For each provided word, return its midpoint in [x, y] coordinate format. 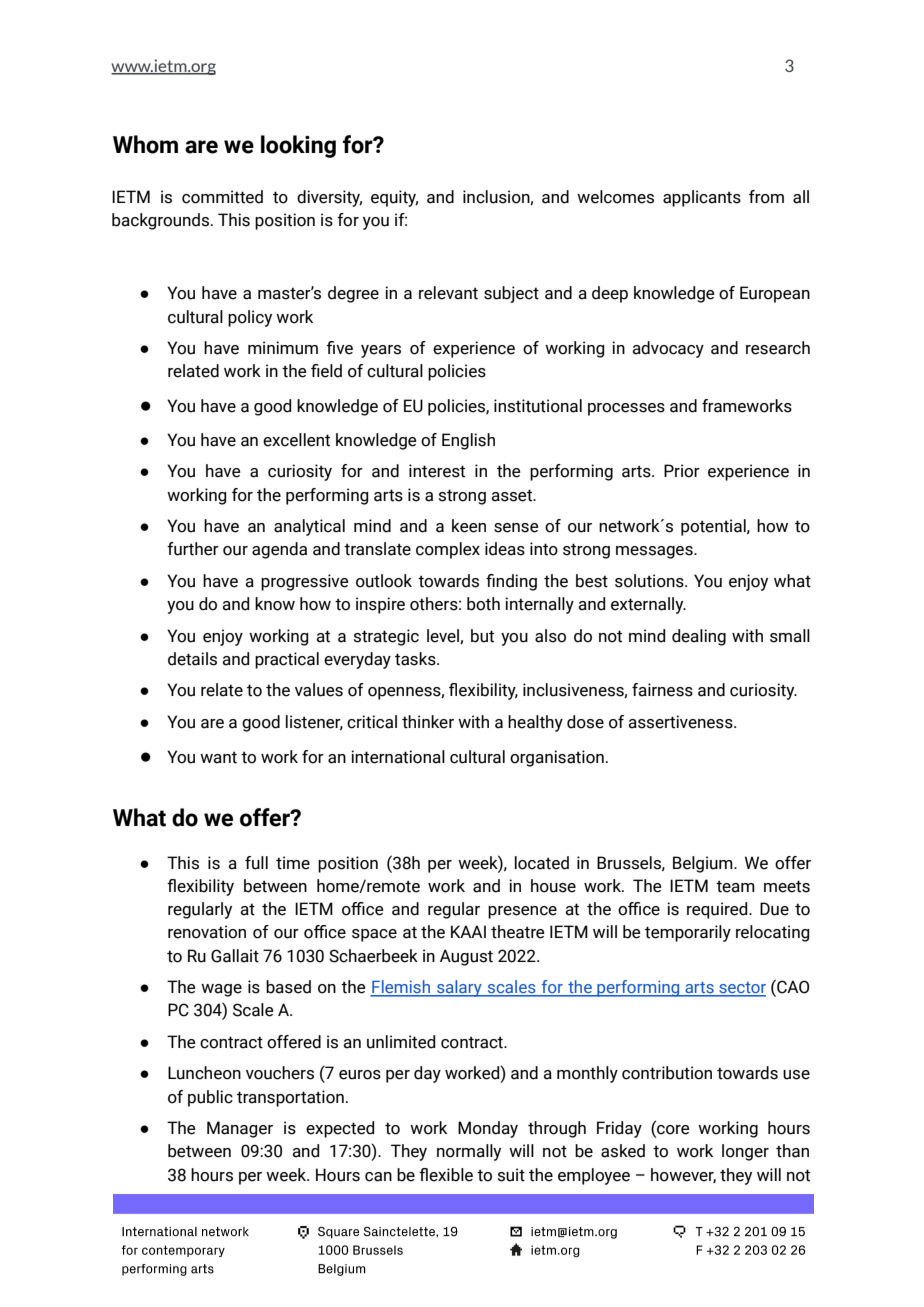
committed [222, 197]
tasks [416, 659]
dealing [699, 637]
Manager [240, 1129]
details [192, 659]
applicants [702, 198]
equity [394, 198]
